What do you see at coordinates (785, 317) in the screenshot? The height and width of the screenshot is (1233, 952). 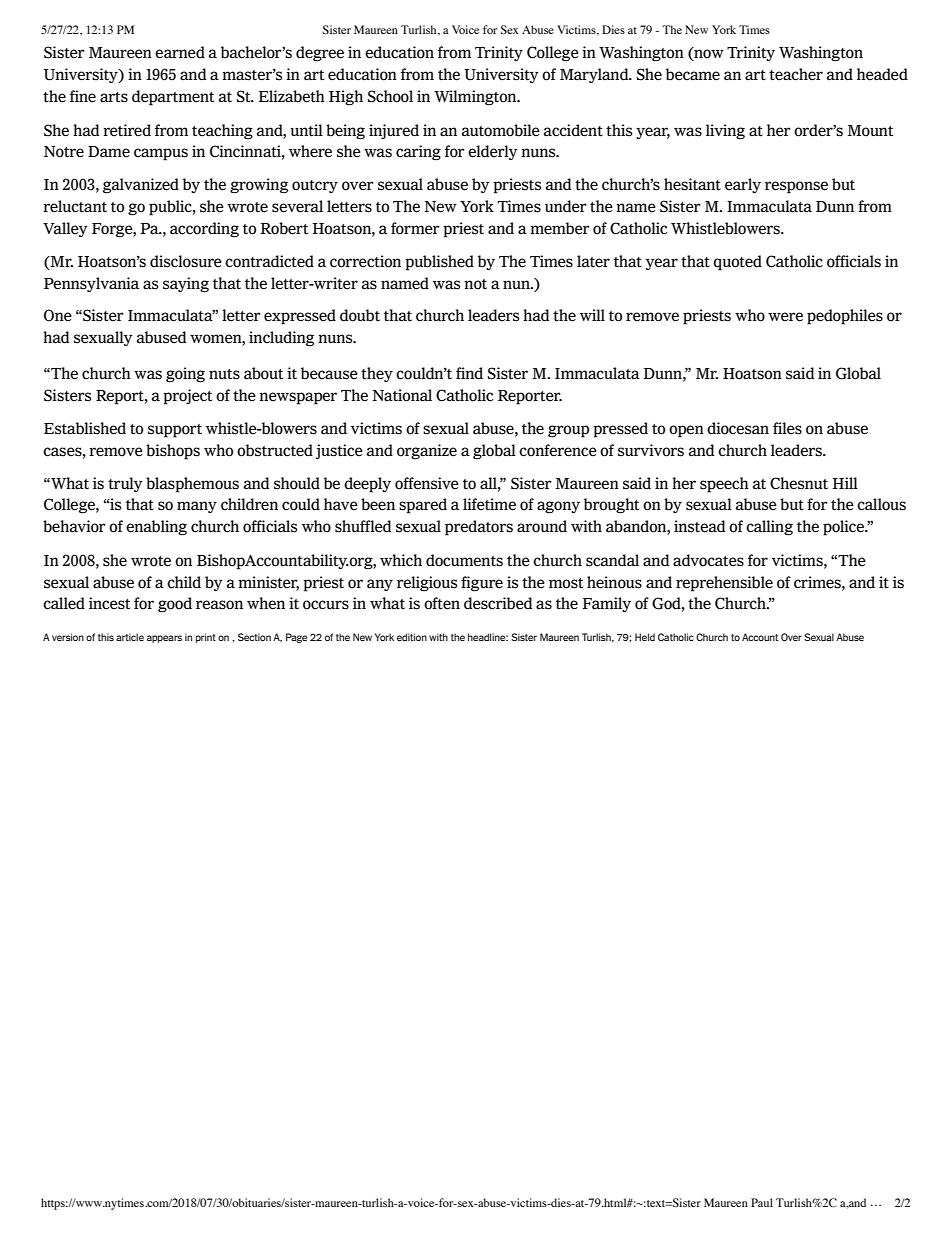 I see `were` at bounding box center [785, 317].
